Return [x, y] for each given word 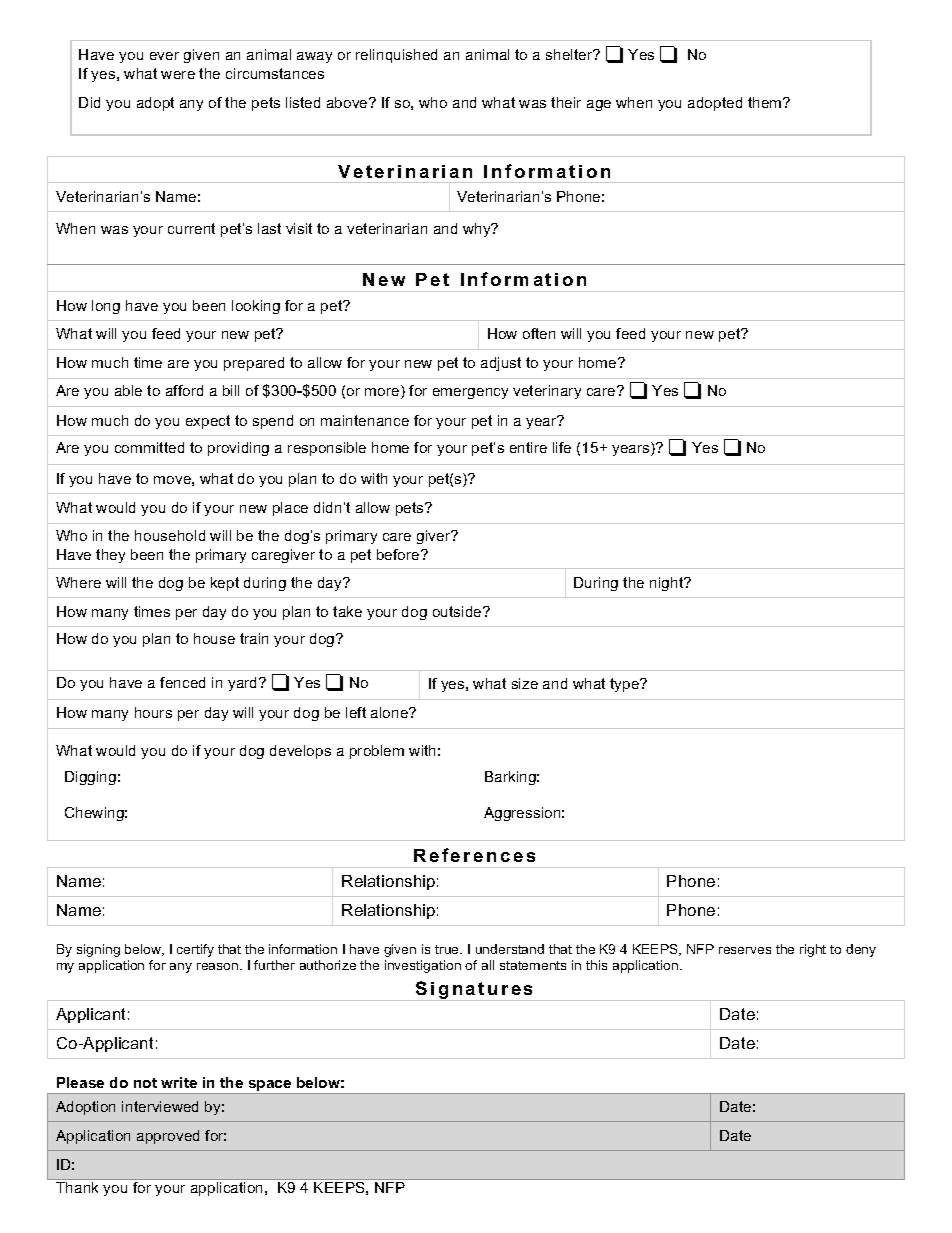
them [766, 102]
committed [149, 447]
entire [528, 447]
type [626, 685]
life [562, 447]
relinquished [396, 56]
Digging [90, 778]
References [474, 855]
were [178, 75]
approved [168, 1137]
